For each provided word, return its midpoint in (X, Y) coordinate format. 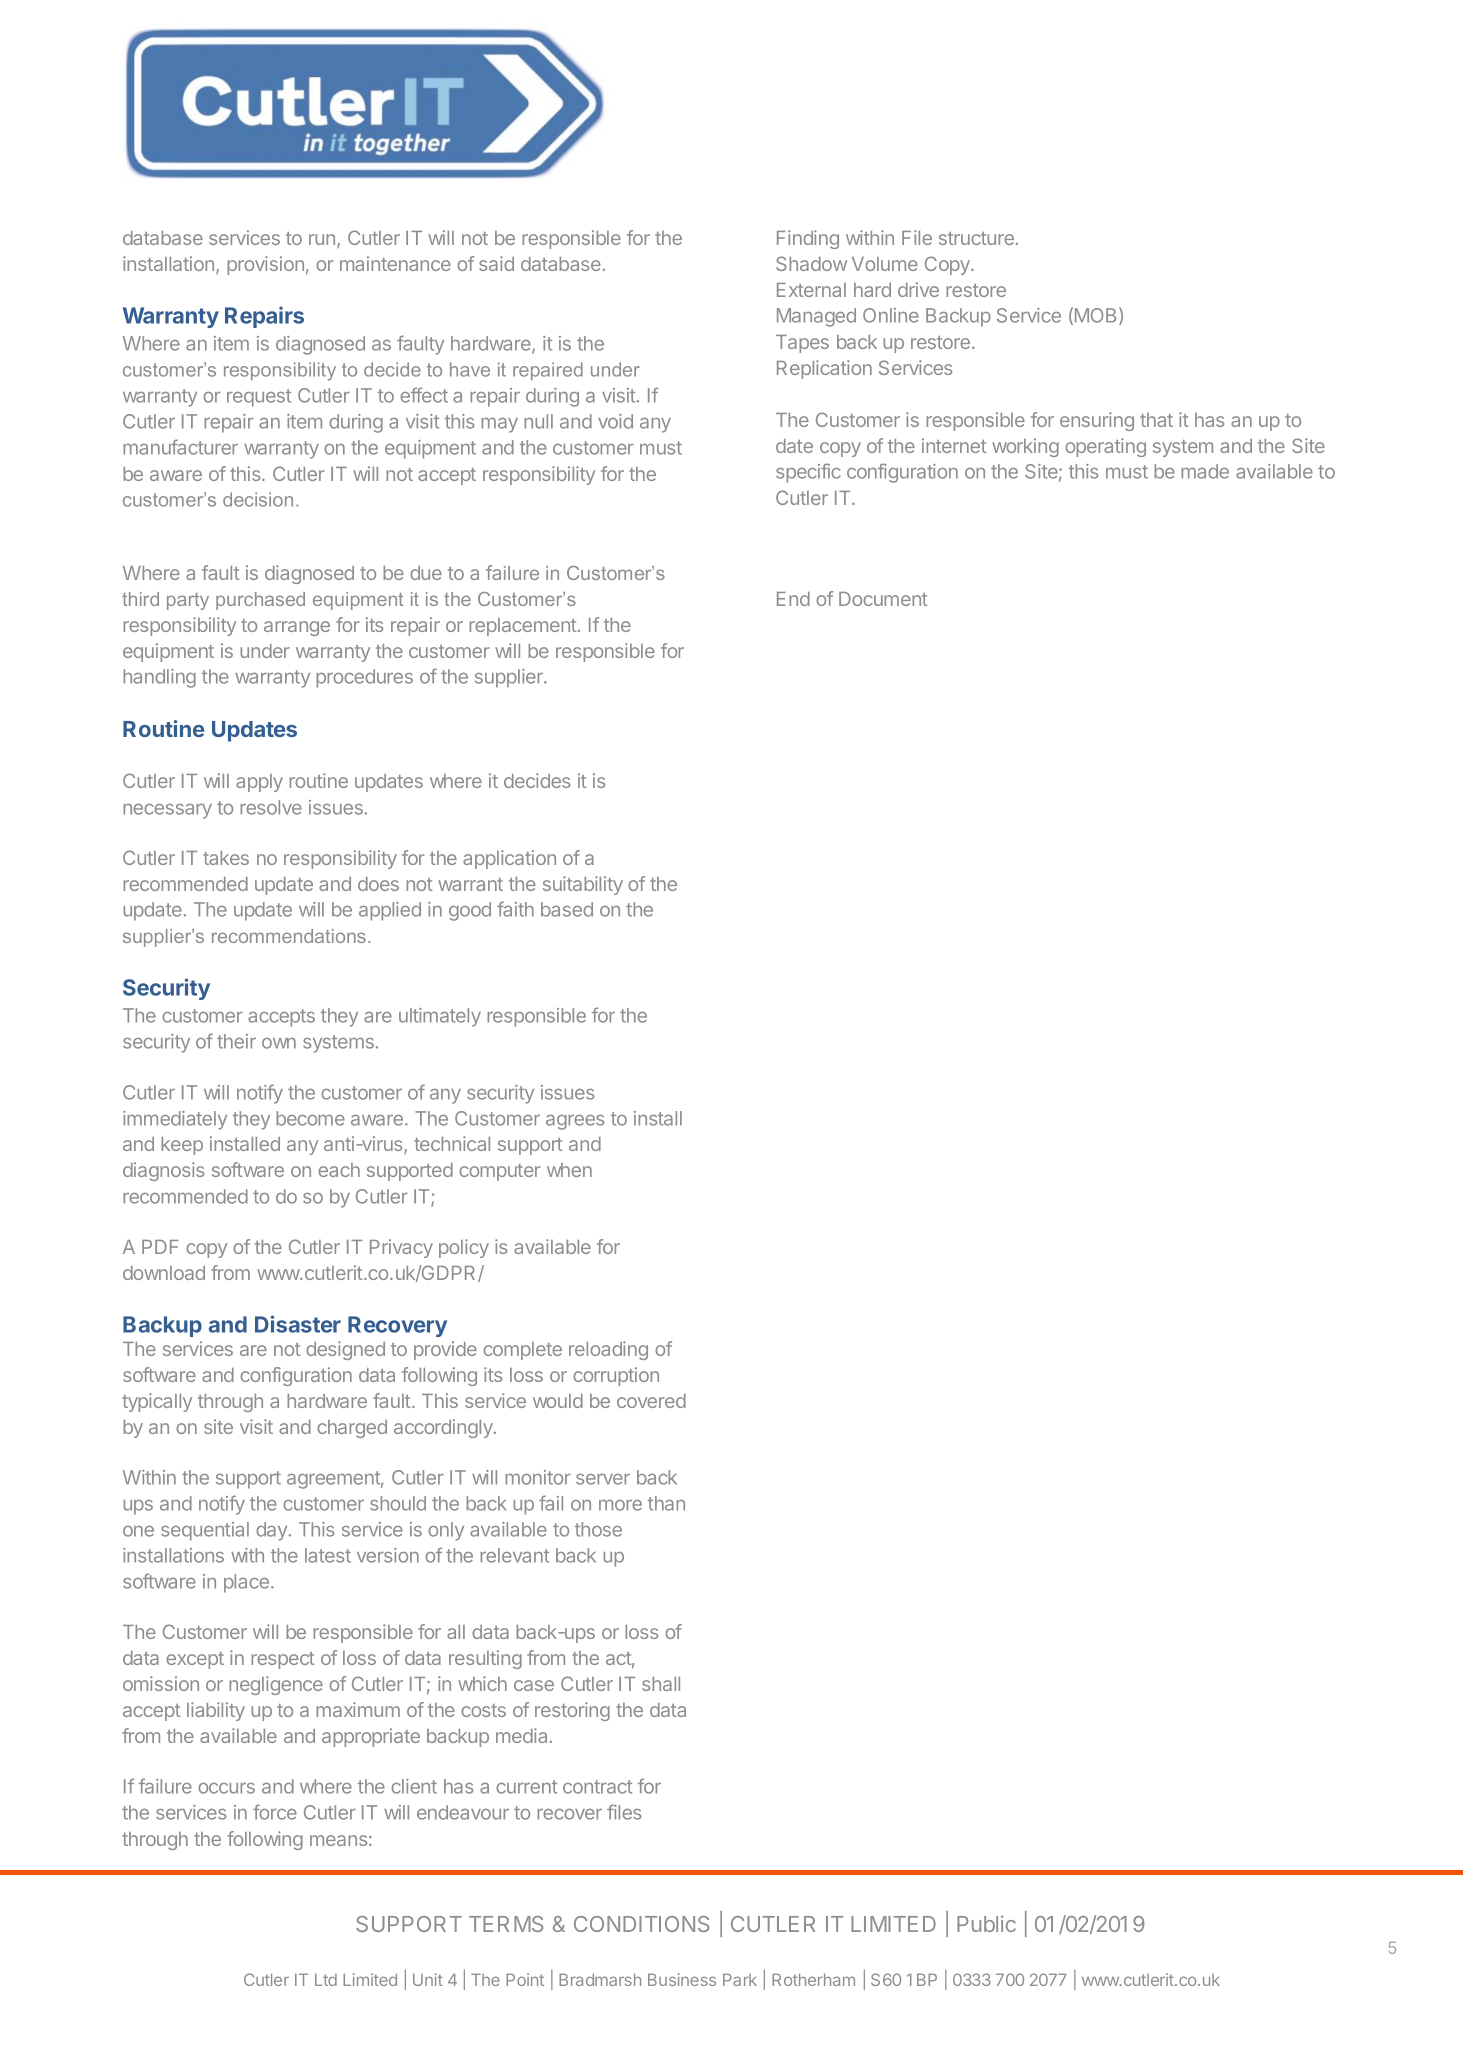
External (811, 290)
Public (986, 1923)
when (569, 1170)
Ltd (326, 1979)
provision (265, 265)
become (310, 1118)
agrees (575, 1122)
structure (976, 238)
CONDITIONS (641, 1924)
